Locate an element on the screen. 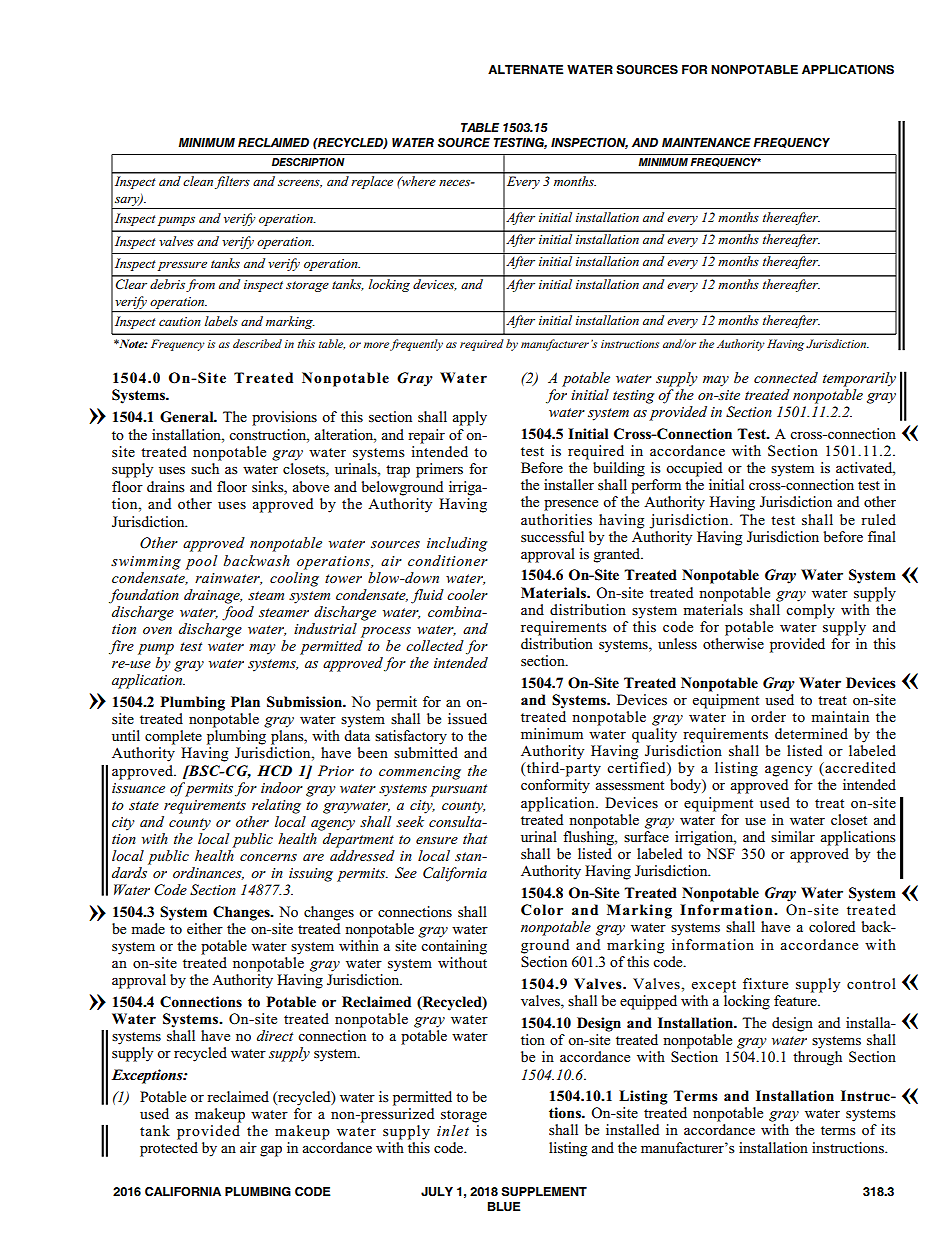  ALTERNATE is located at coordinates (525, 69).
